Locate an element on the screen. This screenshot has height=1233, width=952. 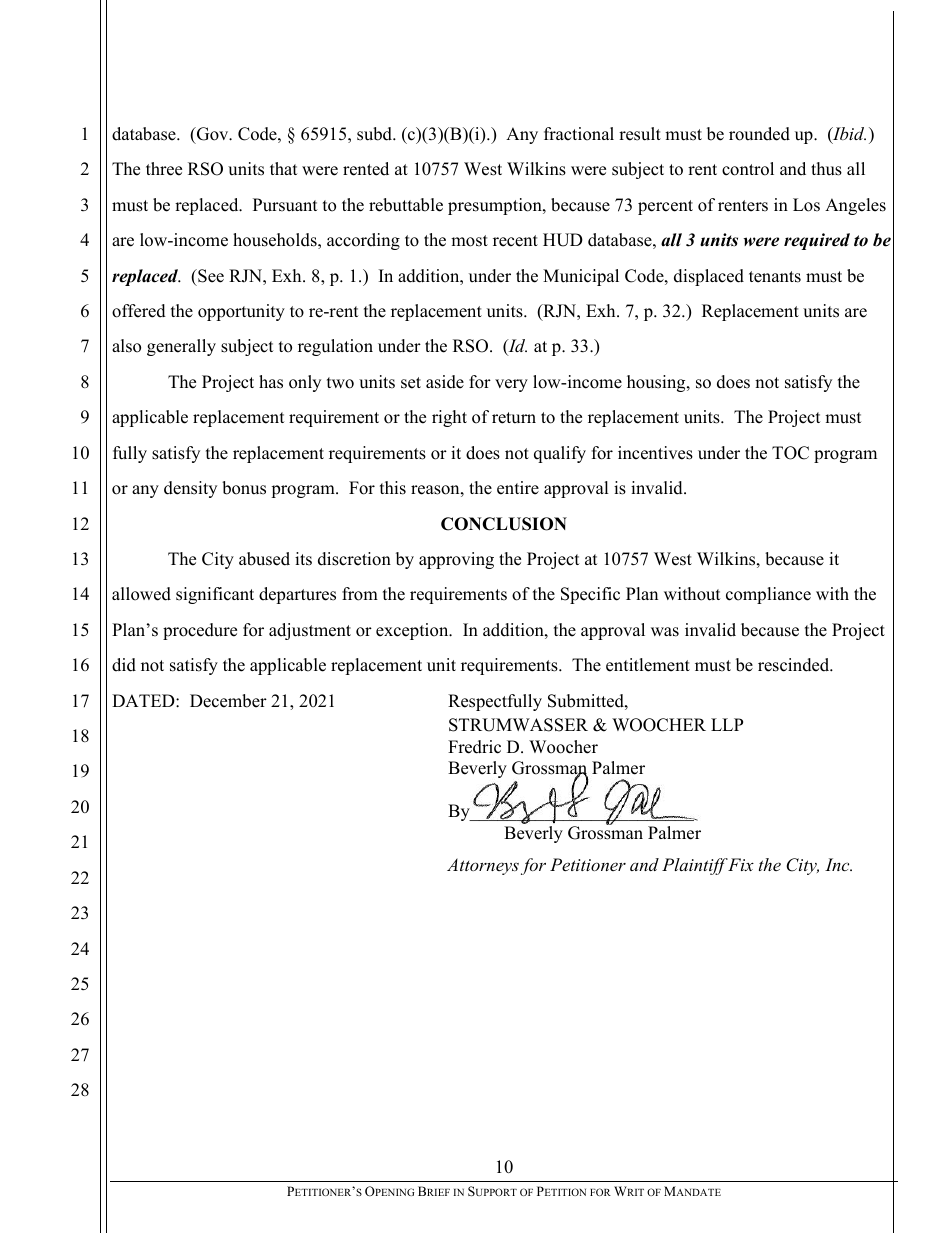
Fix is located at coordinates (740, 864).
